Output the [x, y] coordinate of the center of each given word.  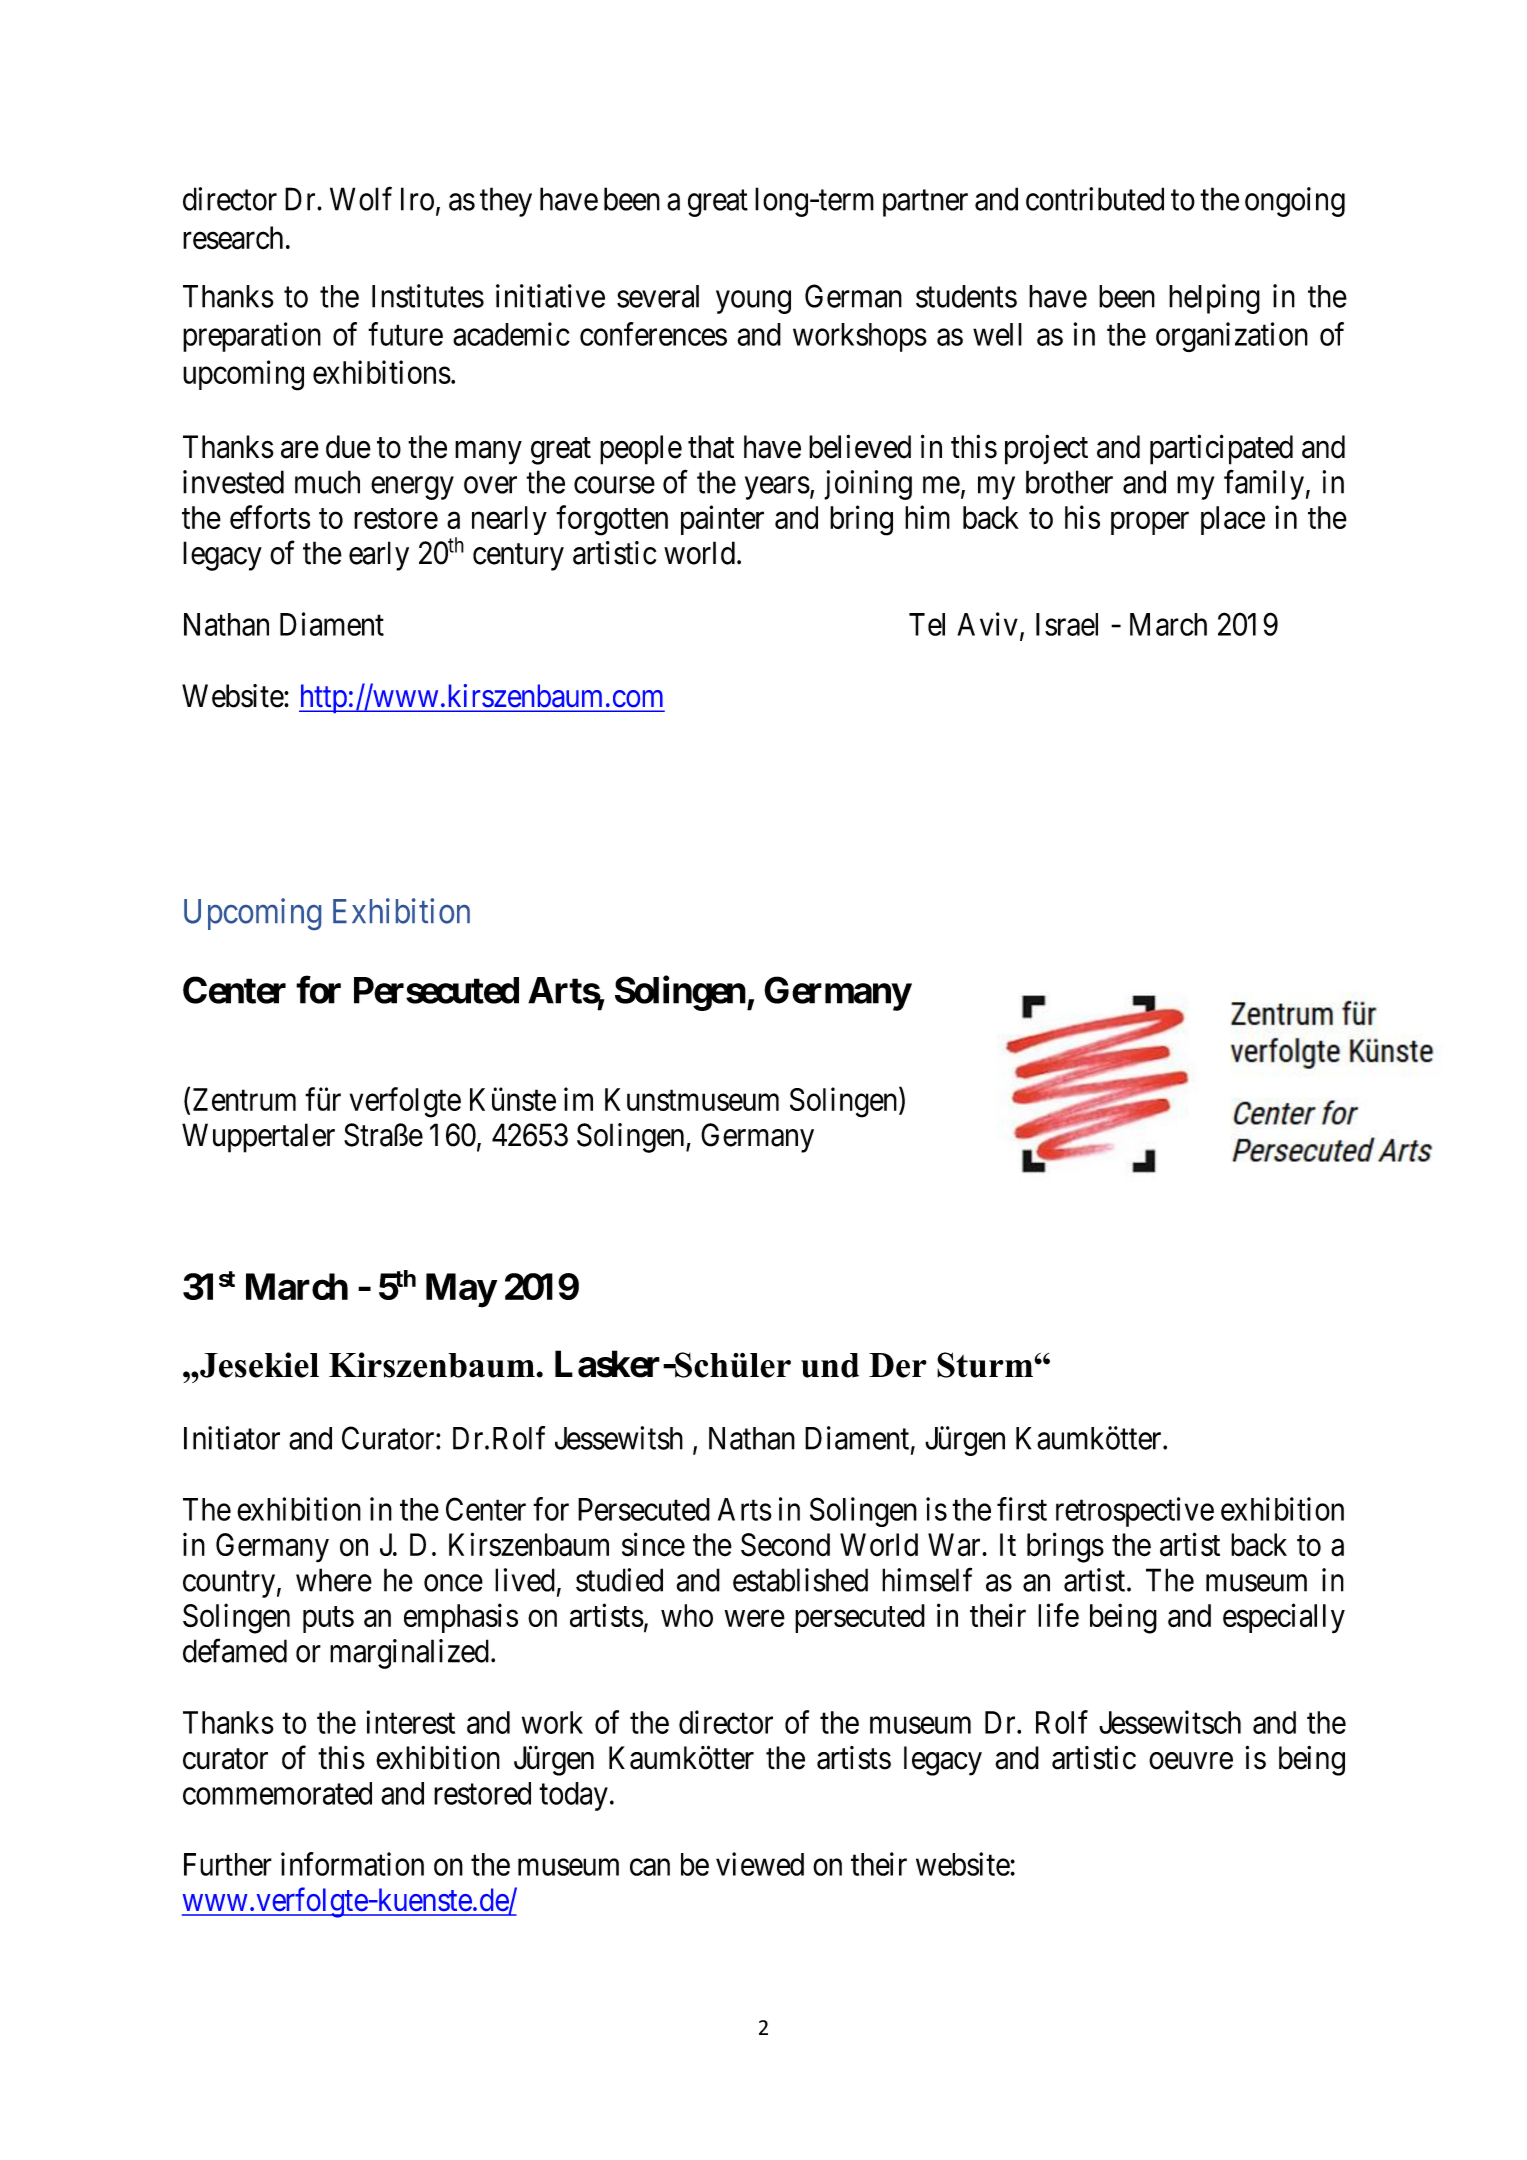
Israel [1067, 624]
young [753, 302]
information [352, 1864]
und [830, 1365]
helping [1214, 299]
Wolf [361, 199]
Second [785, 1545]
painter [722, 520]
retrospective [1135, 1512]
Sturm [986, 1365]
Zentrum [244, 1099]
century [518, 557]
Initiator [232, 1438]
